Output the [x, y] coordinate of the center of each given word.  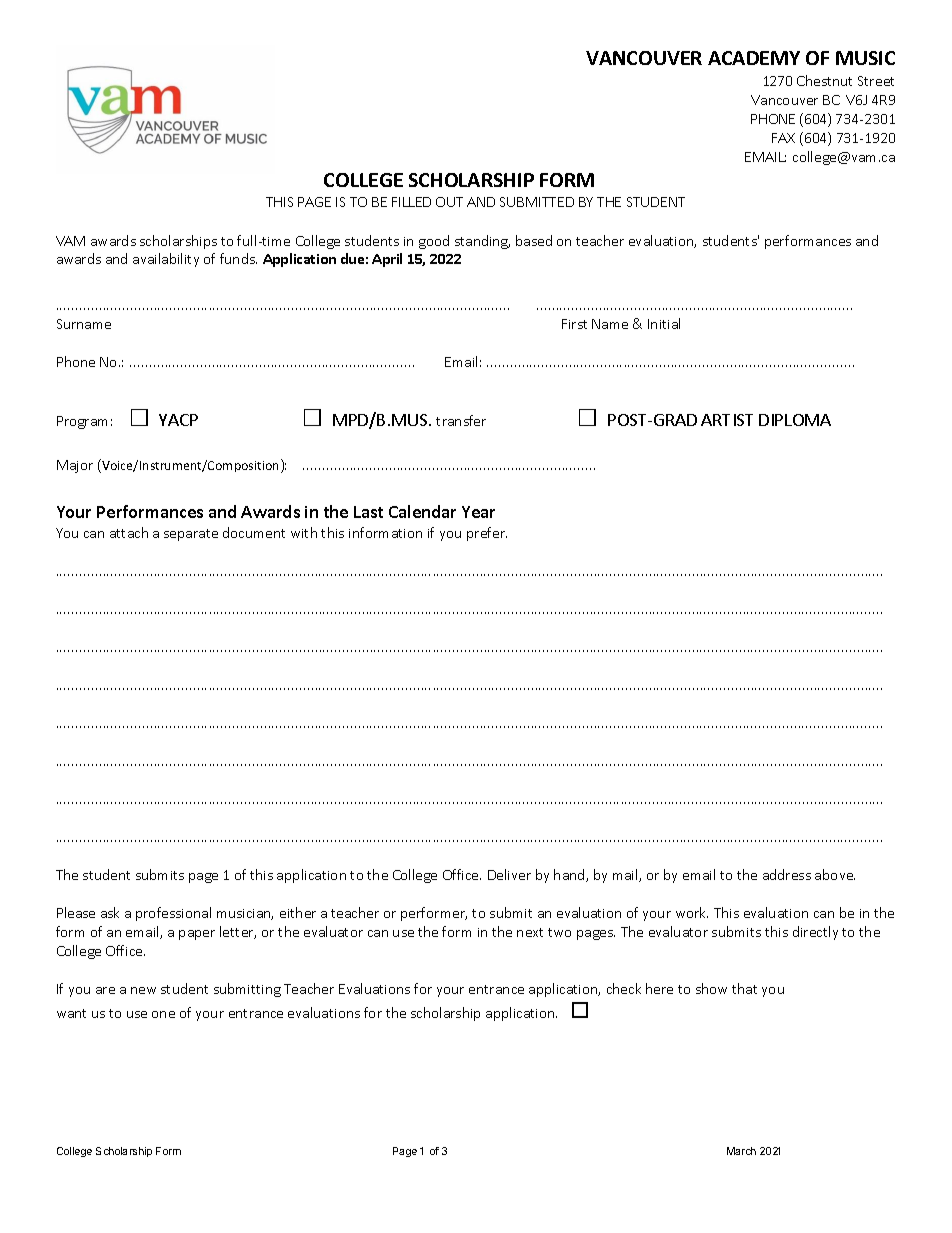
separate [191, 535]
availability [166, 260]
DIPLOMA [795, 420]
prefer [487, 534]
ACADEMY [754, 58]
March [741, 1151]
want [71, 1013]
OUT [449, 202]
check [624, 988]
